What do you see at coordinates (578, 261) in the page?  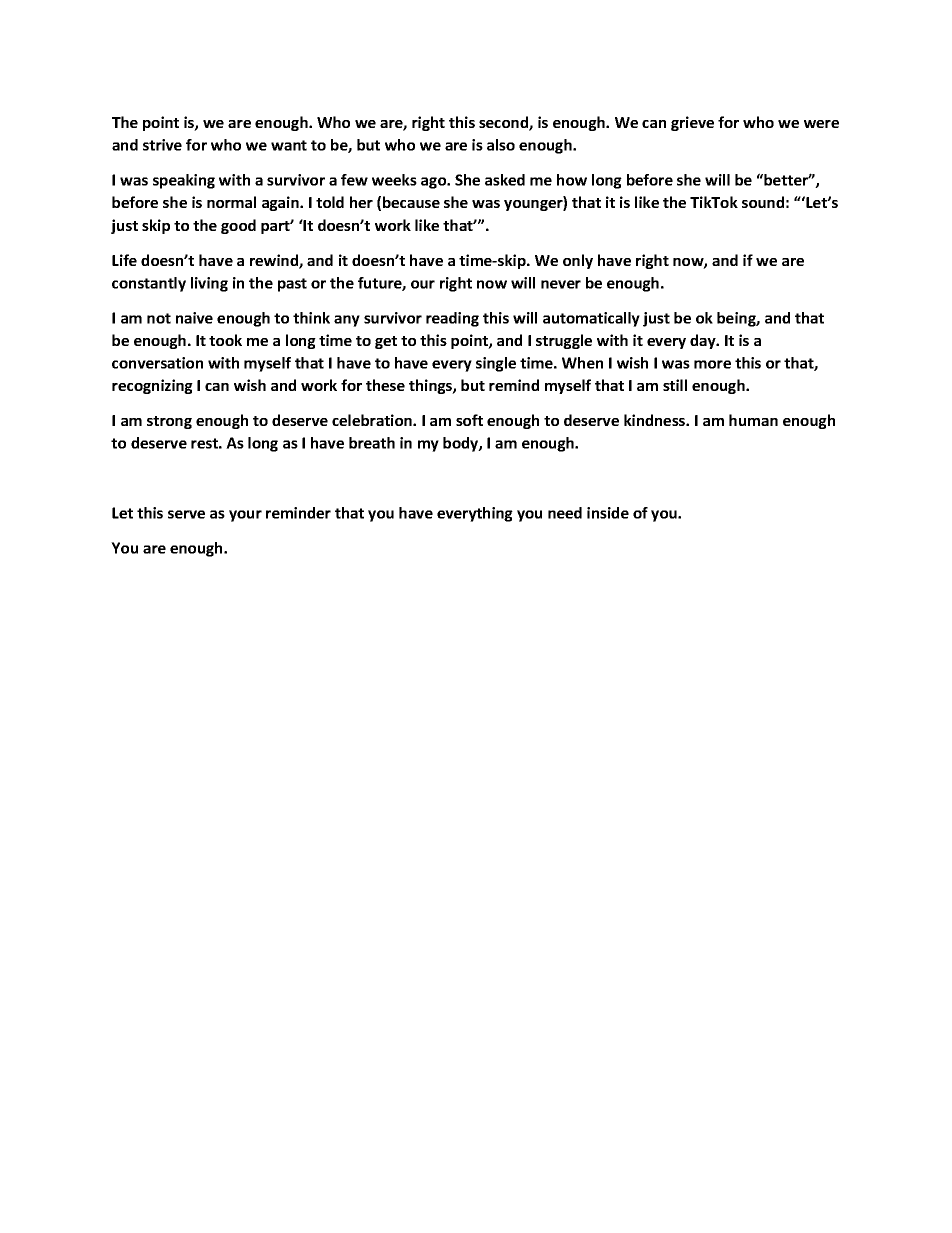 I see `only` at bounding box center [578, 261].
